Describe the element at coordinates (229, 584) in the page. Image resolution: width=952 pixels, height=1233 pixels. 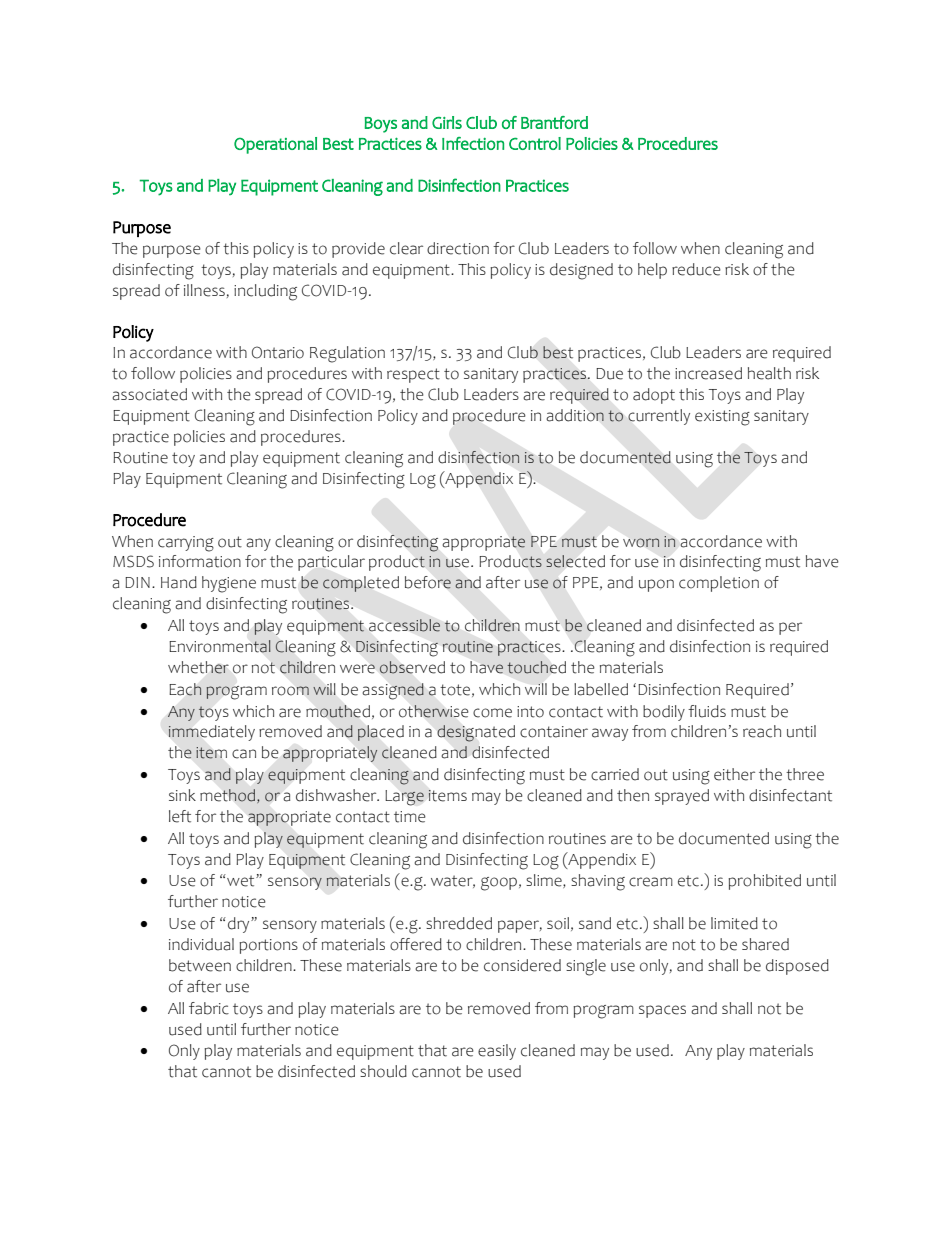
I see `hygiene` at that location.
